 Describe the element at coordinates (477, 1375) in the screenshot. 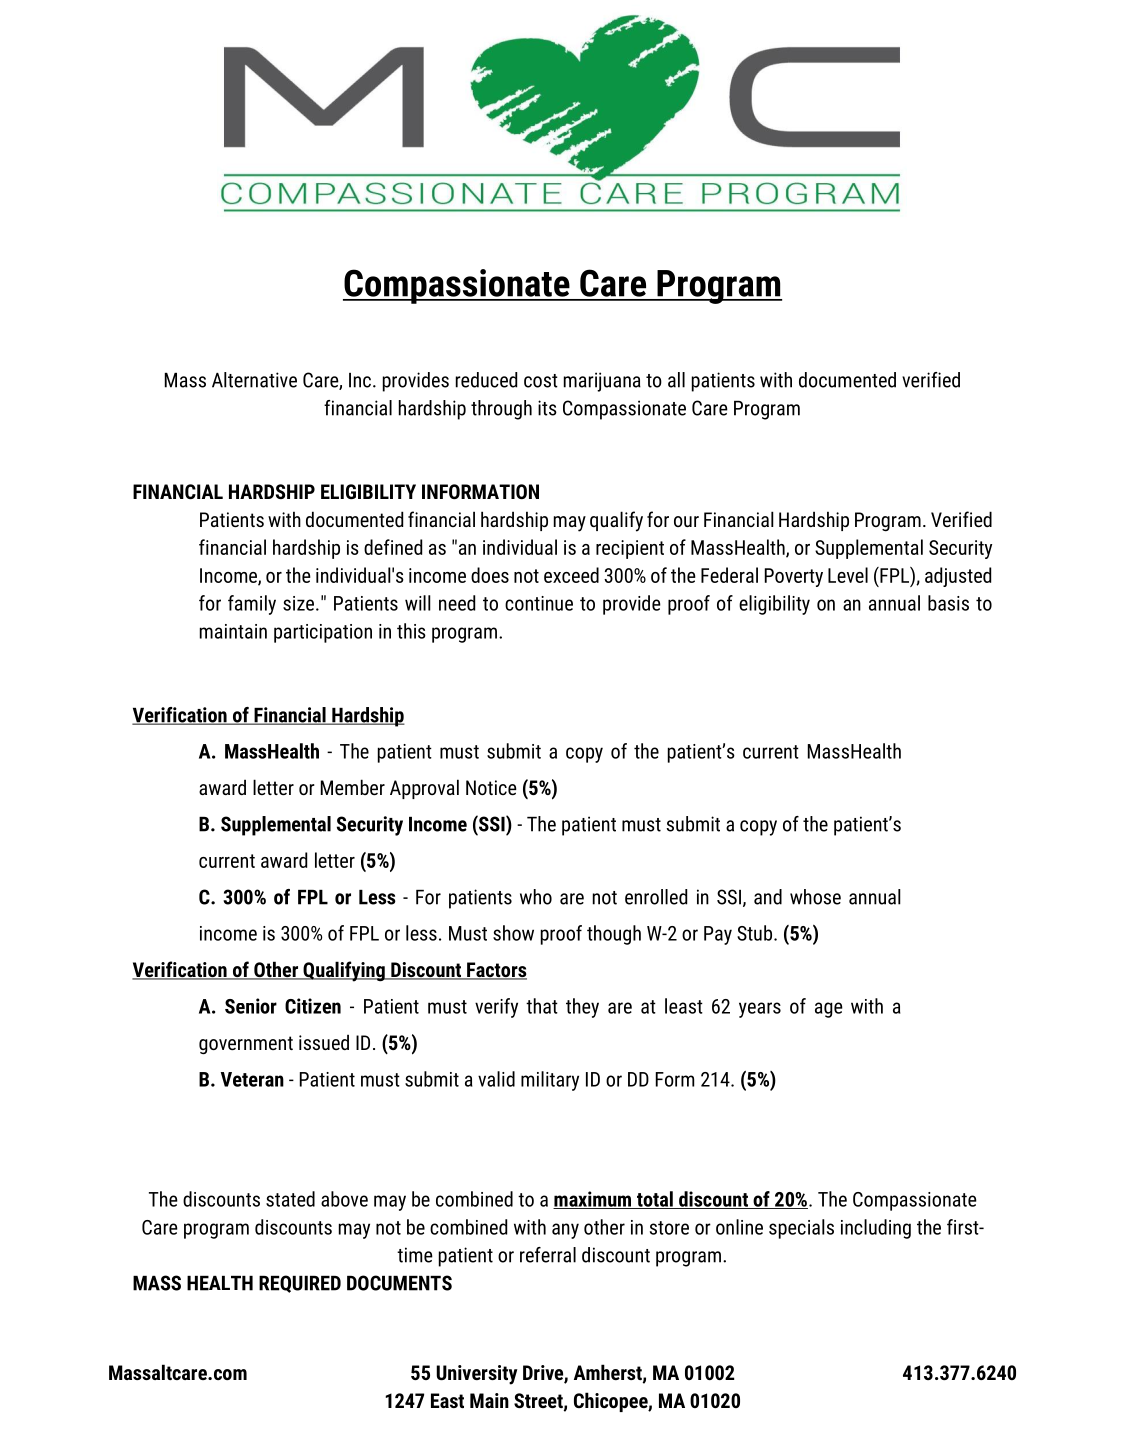

I see `University` at that location.
